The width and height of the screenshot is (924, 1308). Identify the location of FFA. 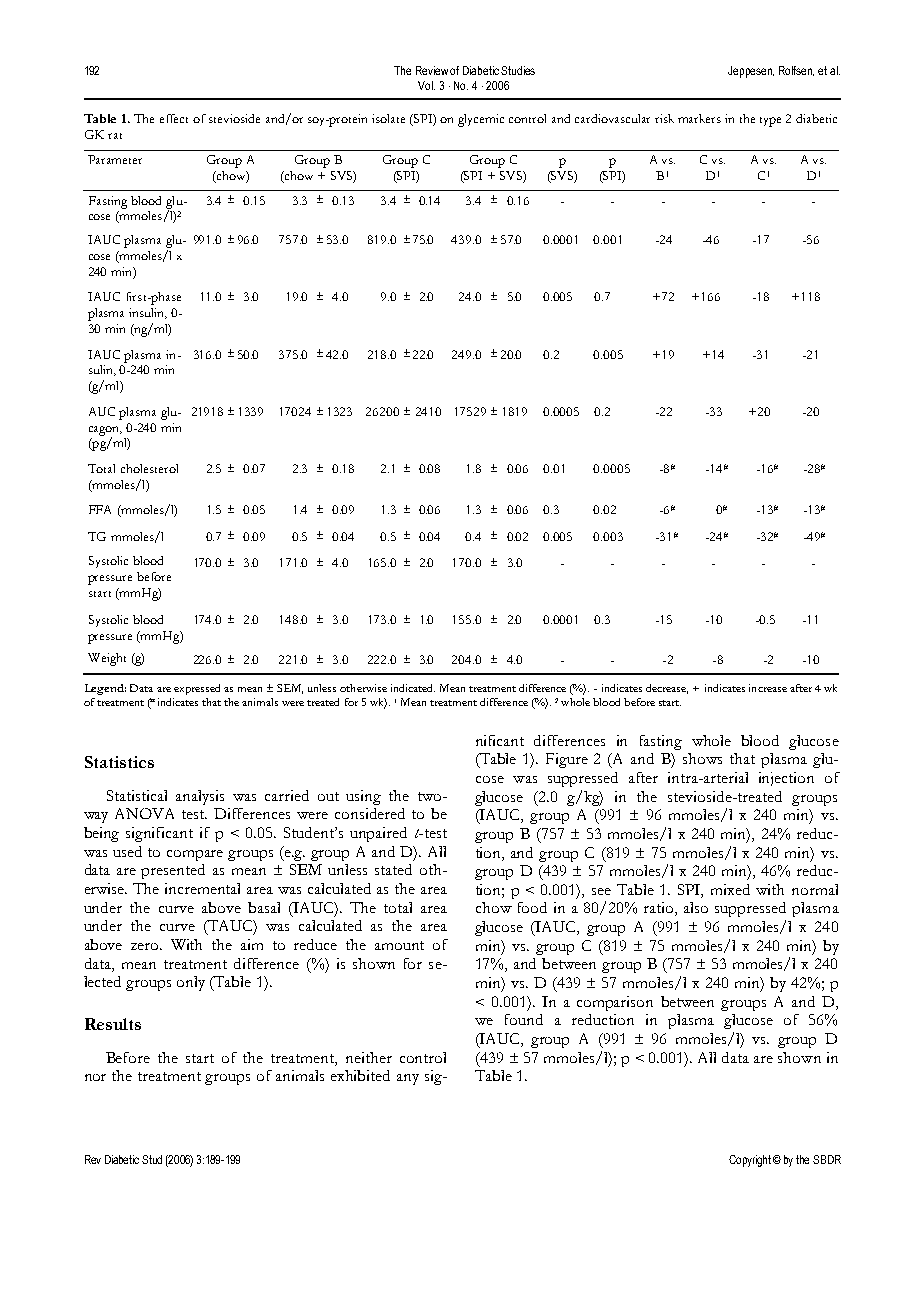
(100, 509).
